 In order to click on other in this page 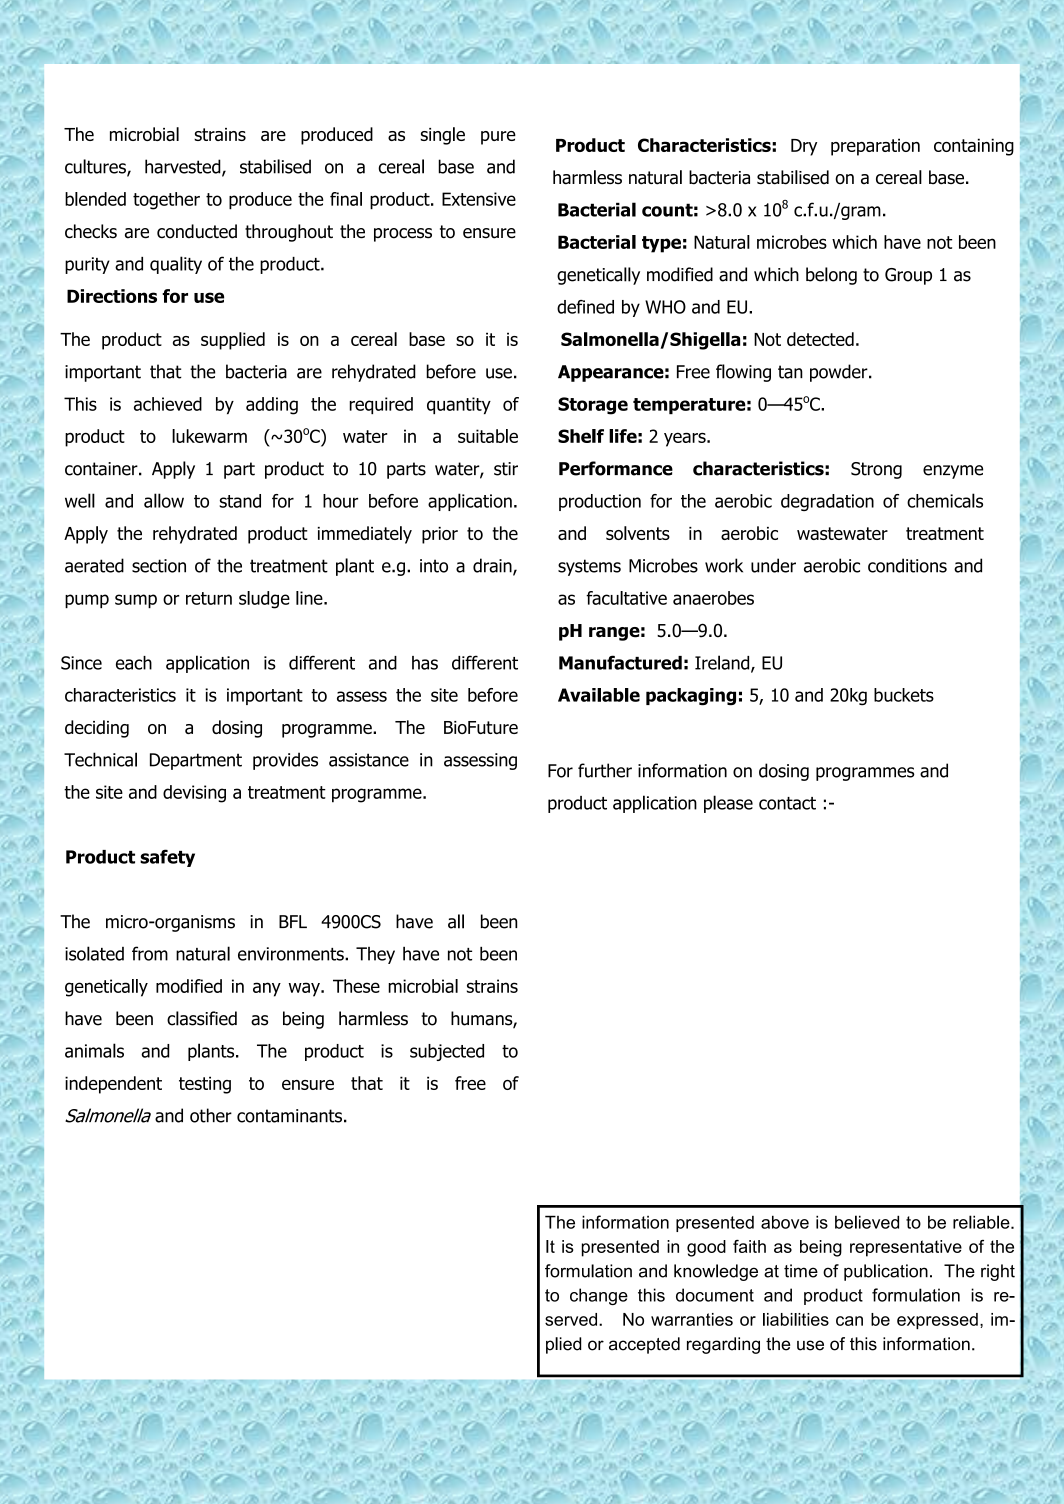, I will do `click(211, 1115)`.
